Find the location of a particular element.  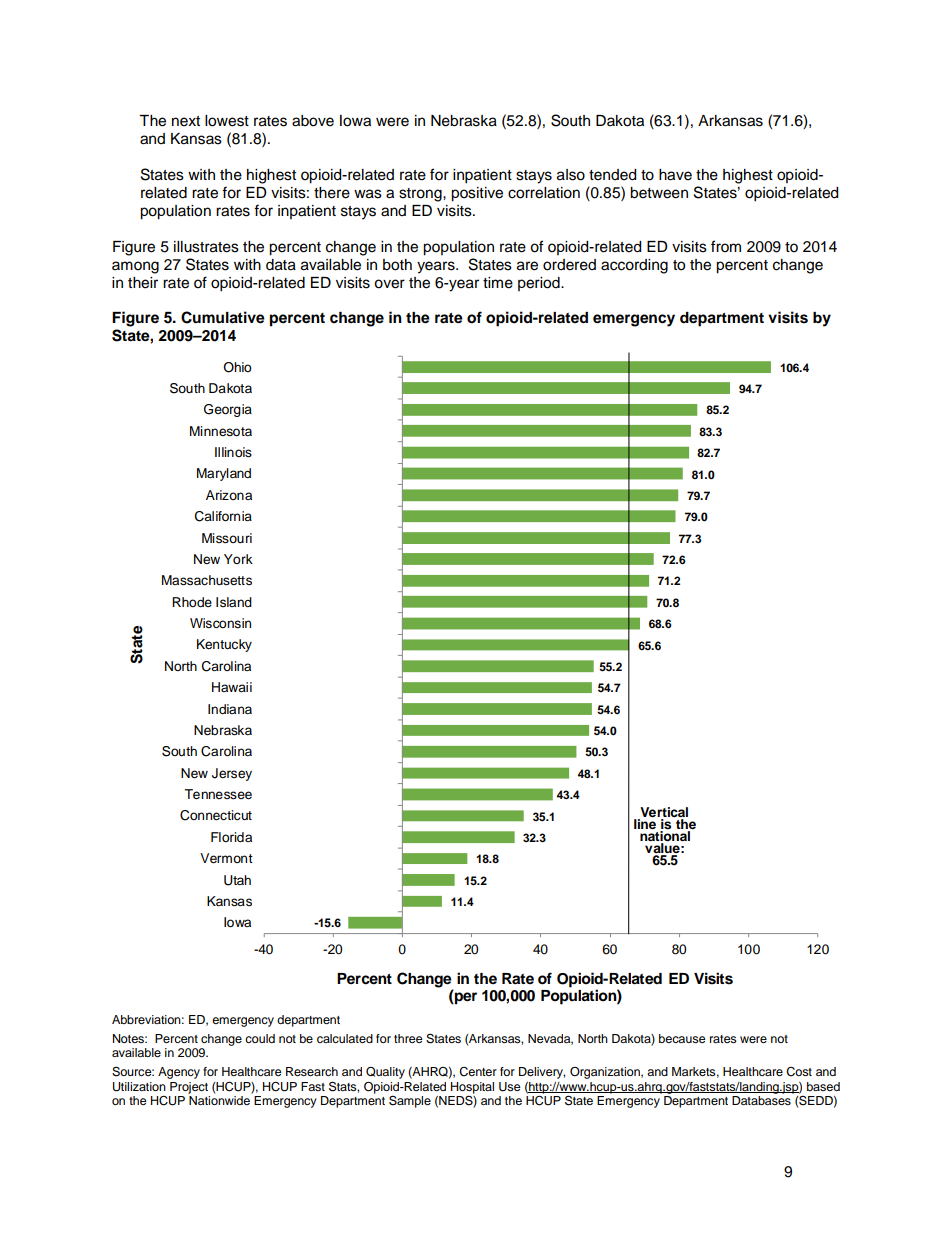

Wisconsin is located at coordinates (220, 623).
